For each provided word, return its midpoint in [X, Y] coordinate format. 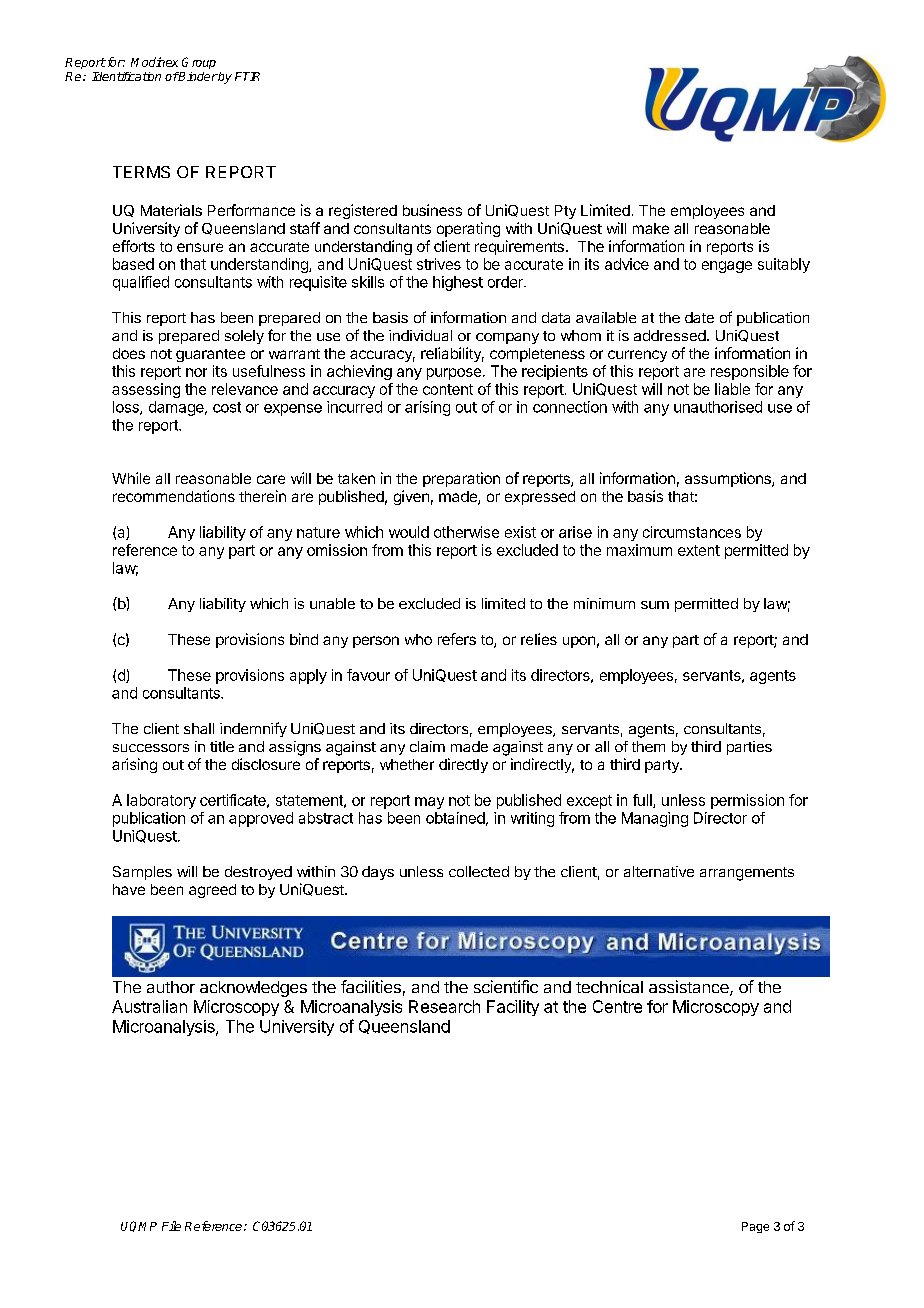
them [648, 746]
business [432, 210]
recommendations [174, 496]
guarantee [210, 355]
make [651, 228]
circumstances [692, 532]
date [699, 317]
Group [199, 63]
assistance [690, 988]
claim [427, 746]
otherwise [466, 532]
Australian [149, 1006]
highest [458, 283]
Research [444, 1006]
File [171, 1226]
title [222, 746]
